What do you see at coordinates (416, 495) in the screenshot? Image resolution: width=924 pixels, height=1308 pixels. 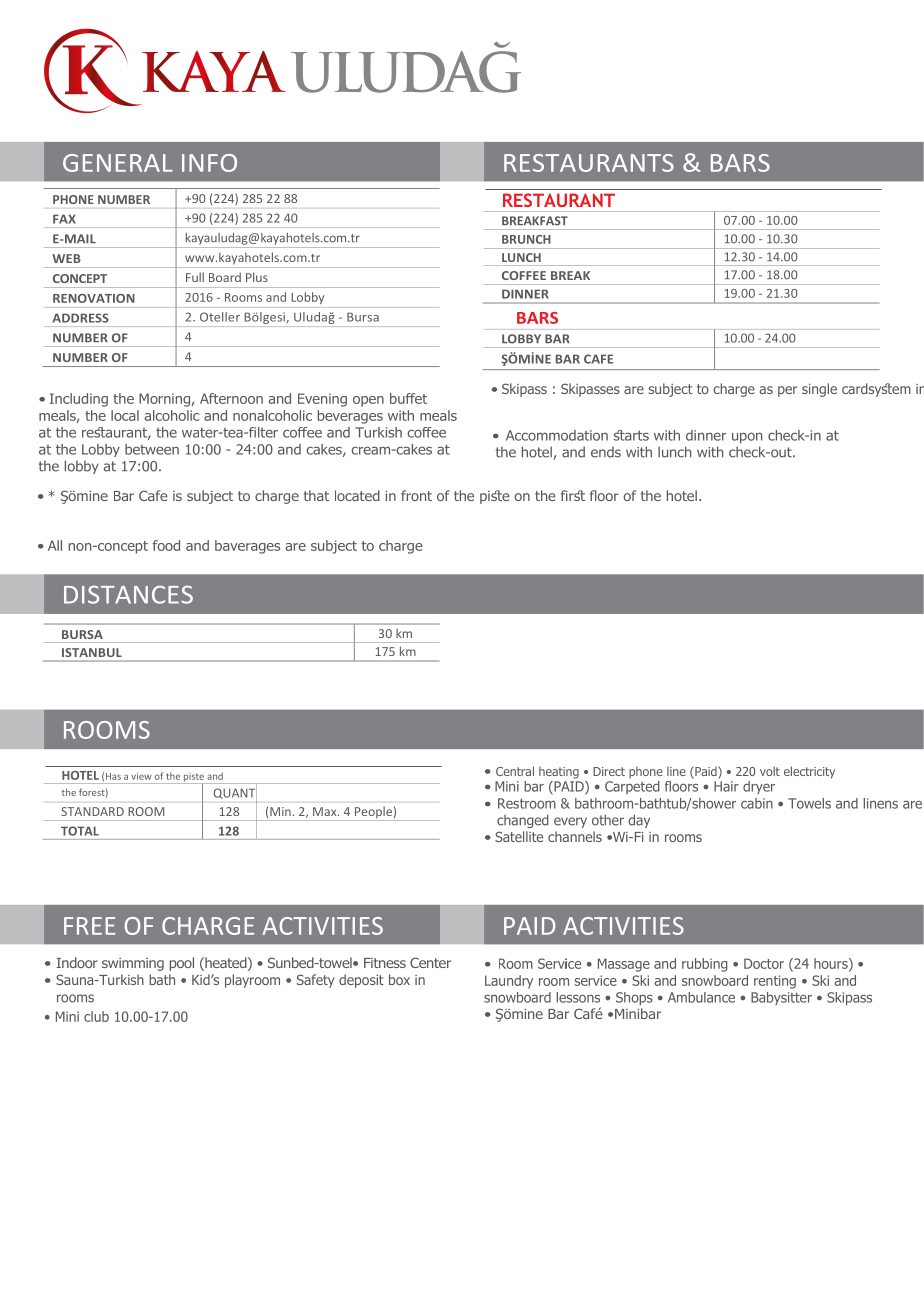 I see `front` at bounding box center [416, 495].
